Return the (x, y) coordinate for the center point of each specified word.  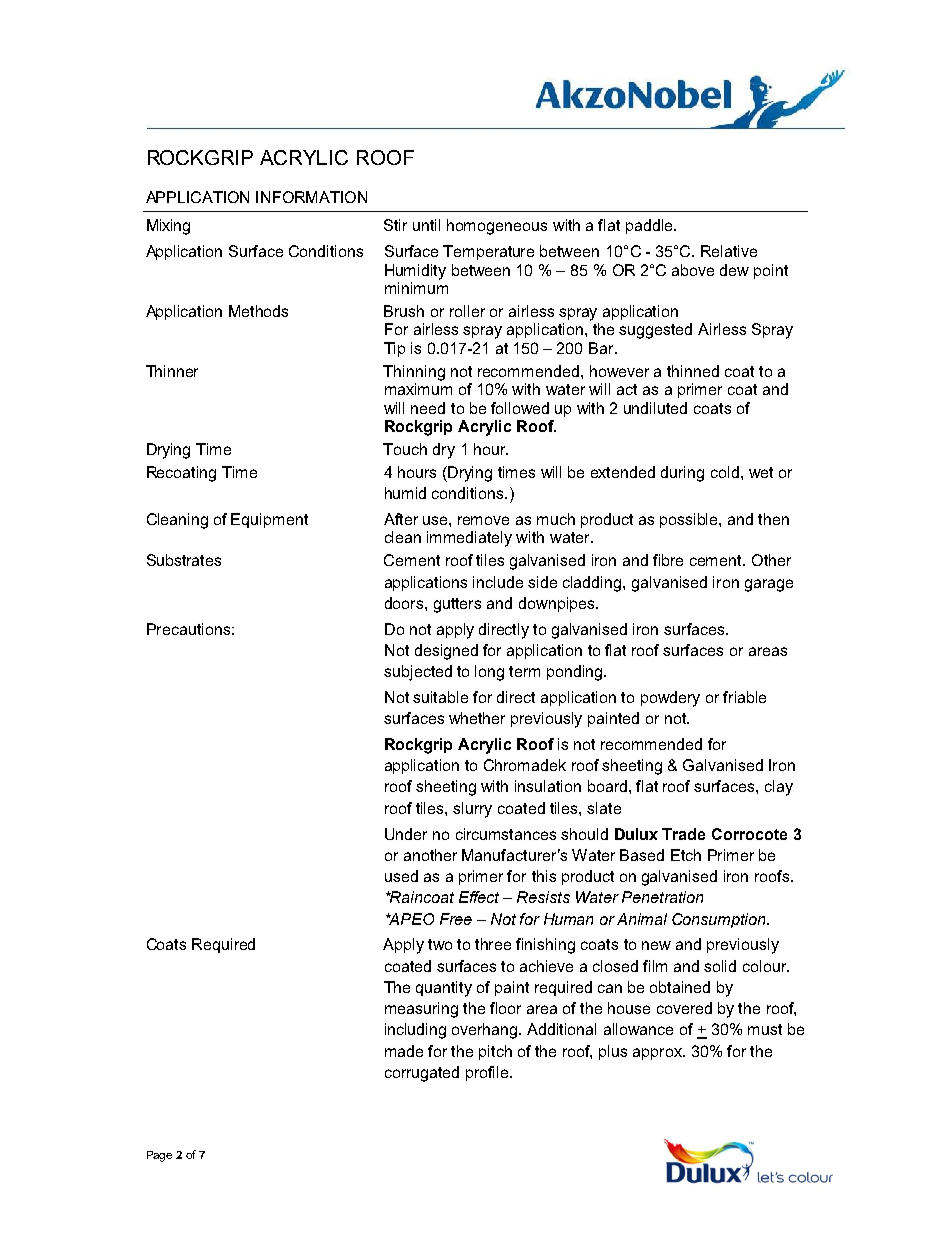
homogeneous (497, 227)
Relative (729, 251)
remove (483, 520)
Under (406, 834)
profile (488, 1073)
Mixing (168, 227)
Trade (683, 834)
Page (159, 1156)
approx (658, 1054)
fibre (668, 560)
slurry (472, 810)
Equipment (269, 520)
